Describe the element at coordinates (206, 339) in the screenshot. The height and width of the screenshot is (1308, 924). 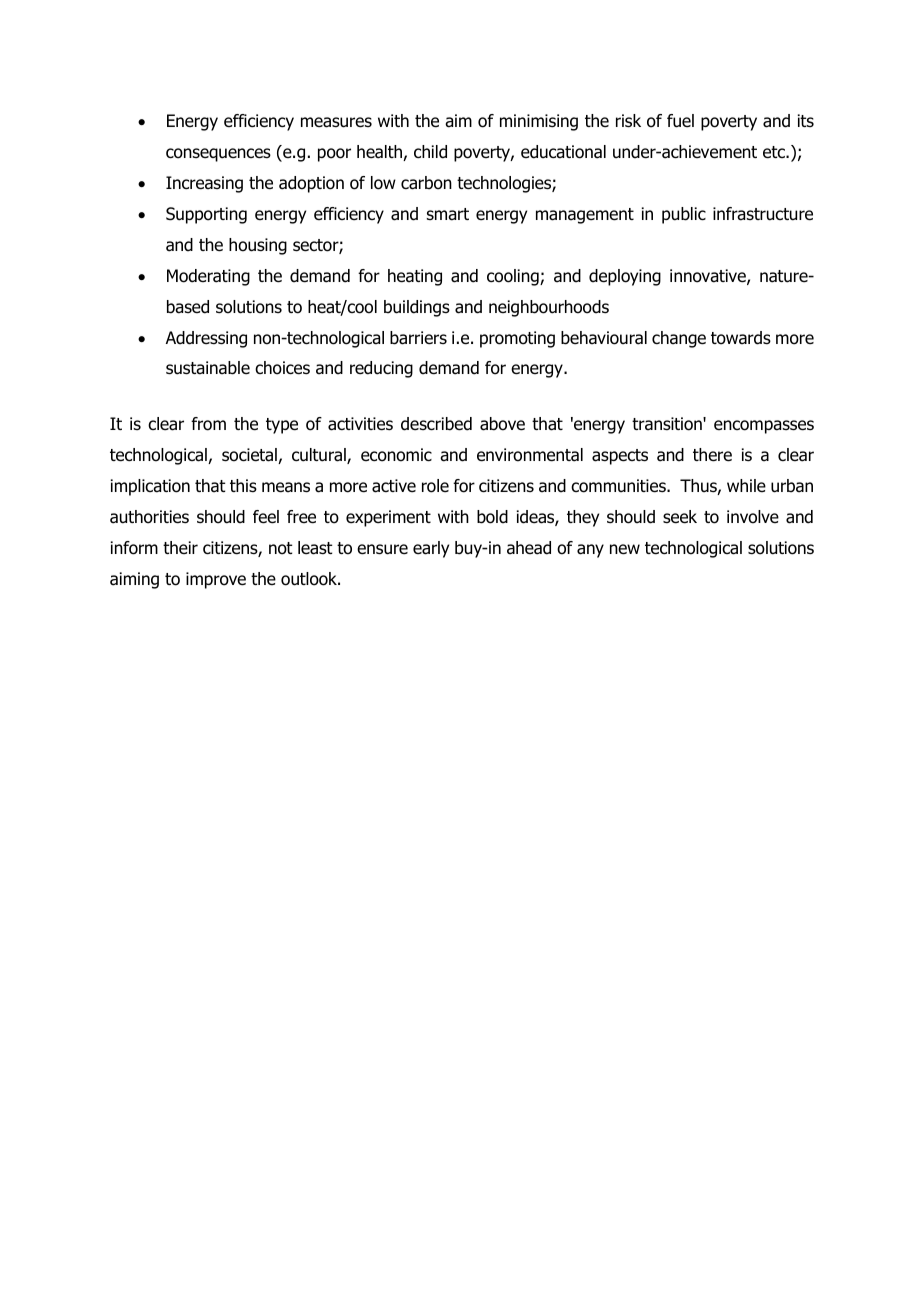
I see `Addressing` at that location.
